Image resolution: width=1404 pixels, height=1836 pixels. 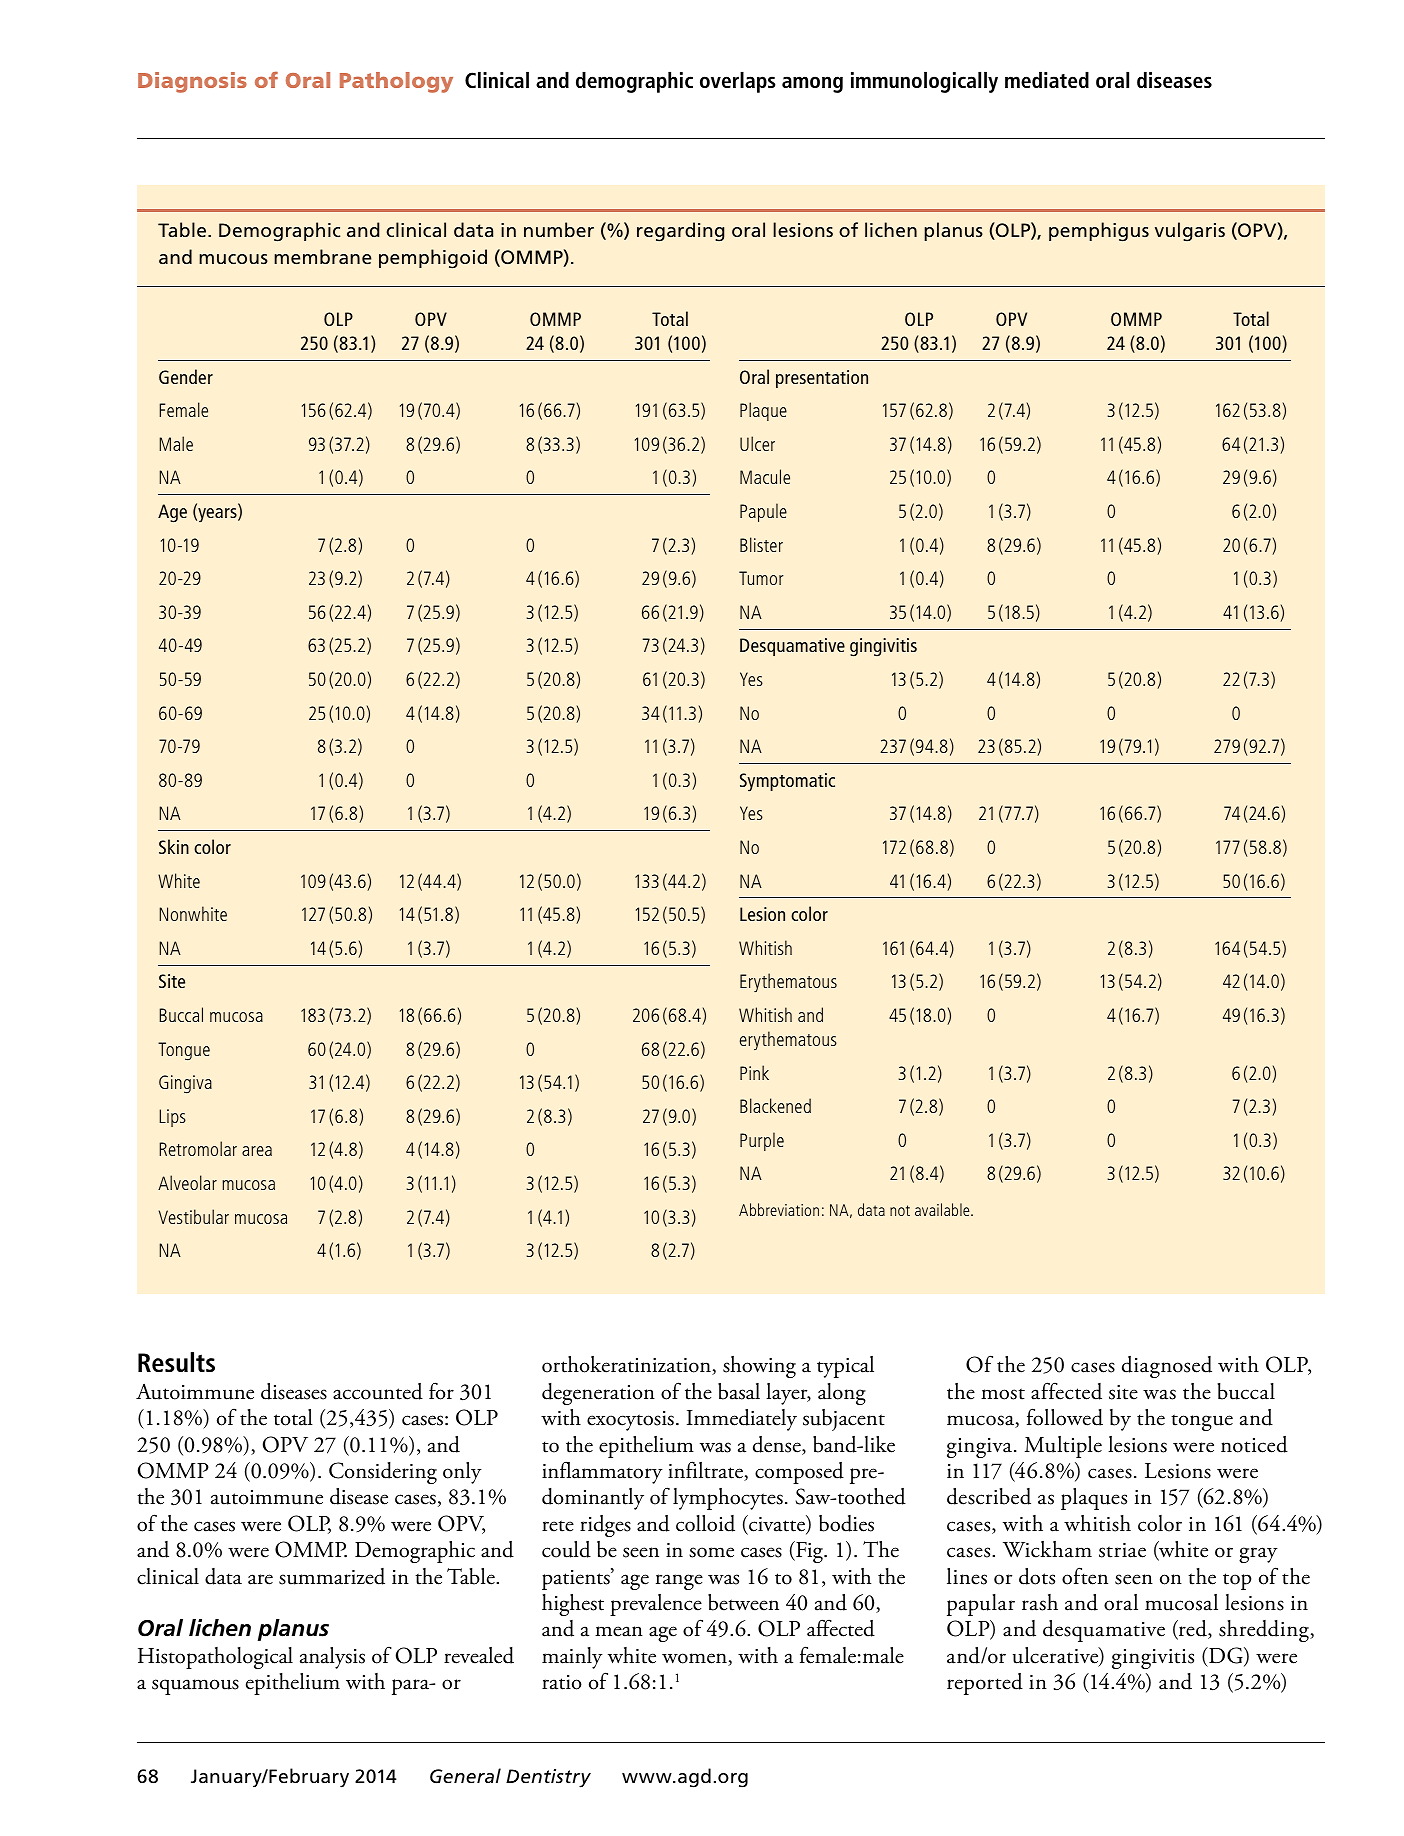 What do you see at coordinates (787, 782) in the screenshot?
I see `Symptomatic` at bounding box center [787, 782].
